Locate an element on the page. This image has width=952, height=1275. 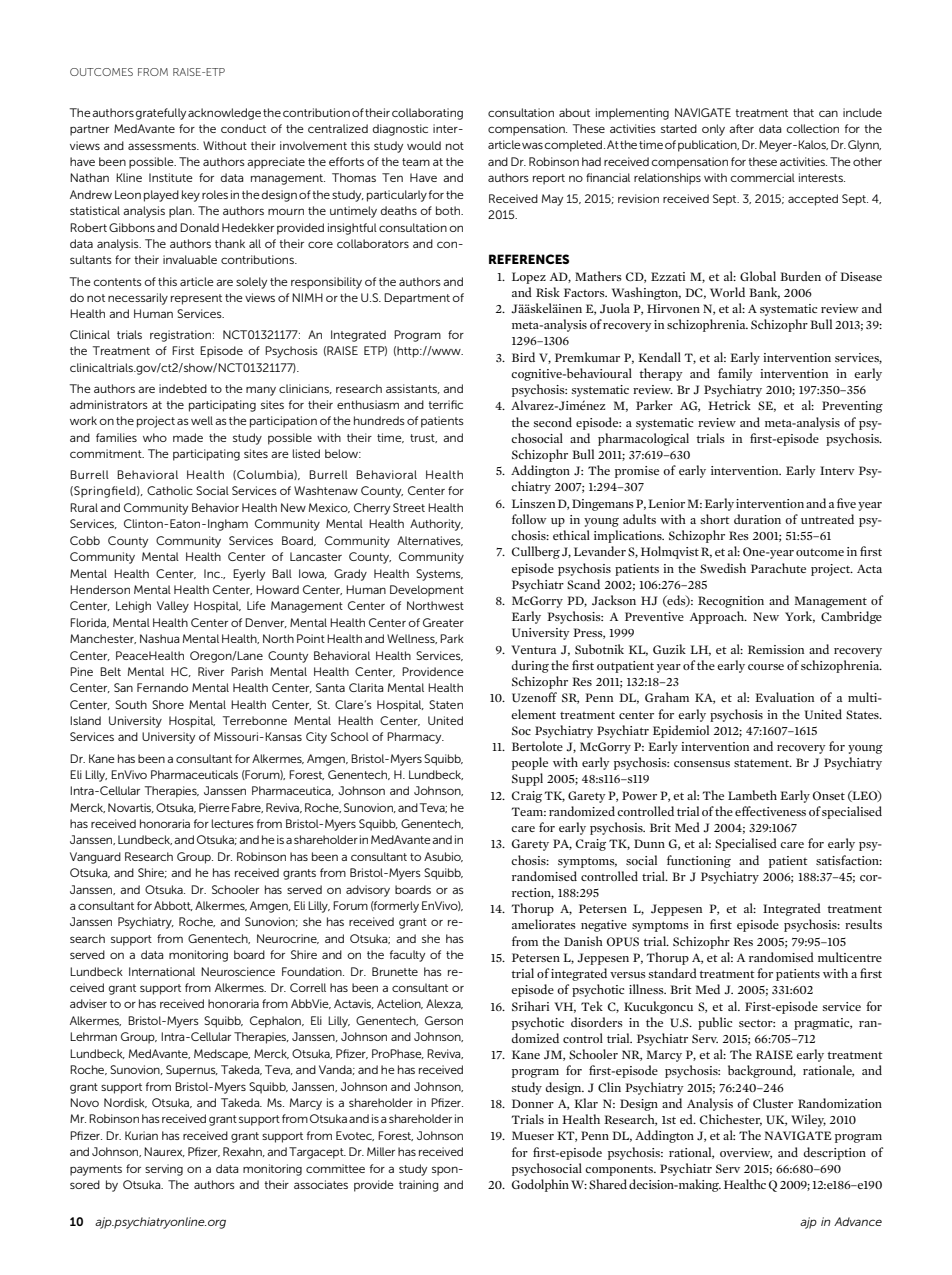
assessments is located at coordinates (163, 146).
